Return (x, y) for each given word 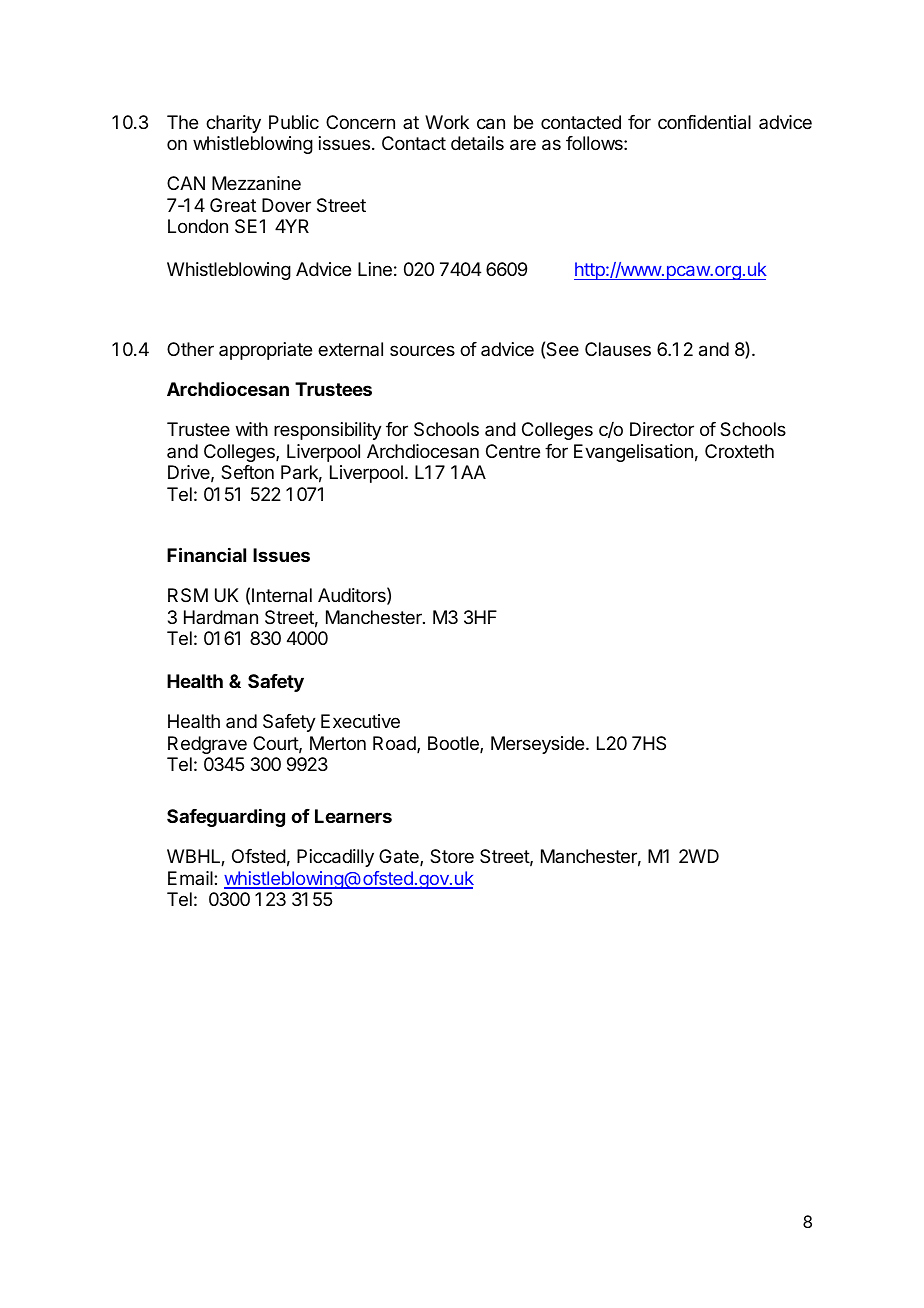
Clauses (618, 349)
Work (447, 122)
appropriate (265, 351)
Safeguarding (226, 818)
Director (662, 429)
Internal (282, 595)
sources (422, 350)
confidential (704, 122)
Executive (360, 721)
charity (233, 124)
